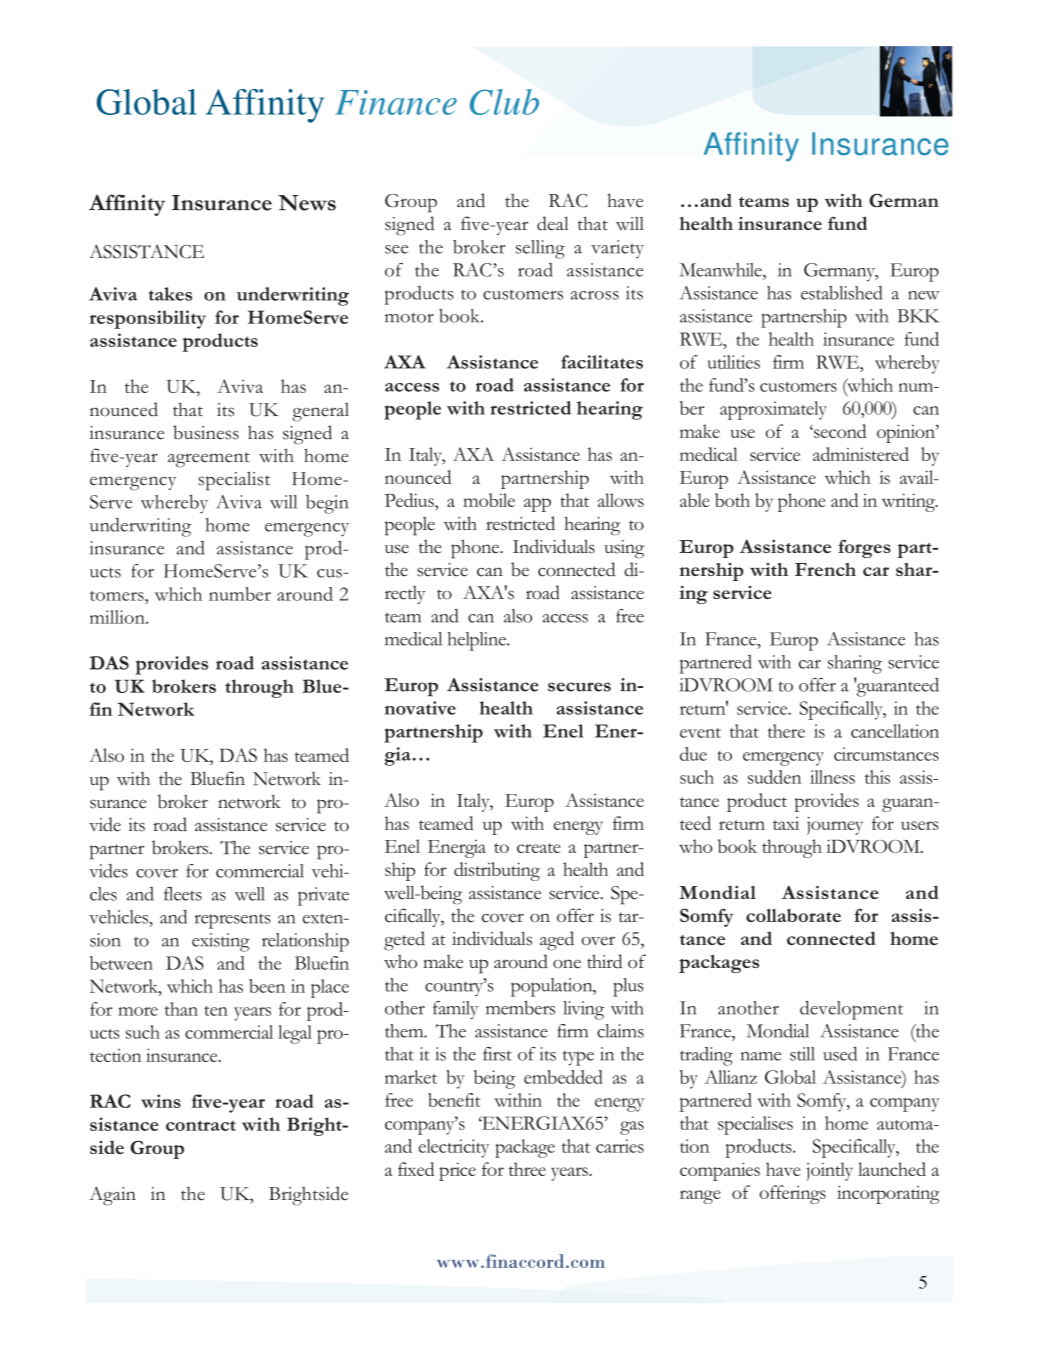 This screenshot has width=1045, height=1353. What do you see at coordinates (539, 848) in the screenshot?
I see `create` at bounding box center [539, 848].
